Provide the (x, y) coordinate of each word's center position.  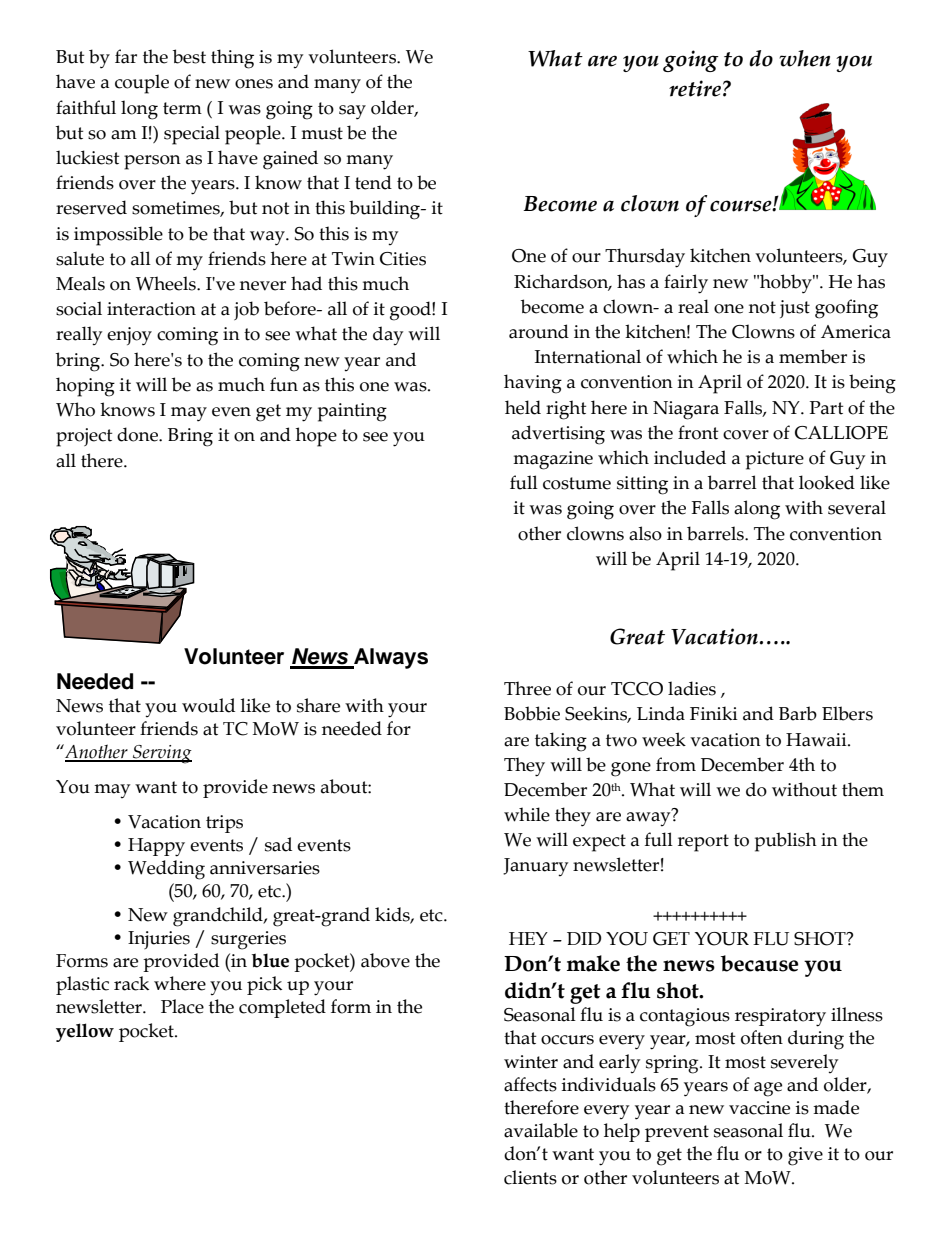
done (138, 434)
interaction (151, 309)
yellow (85, 1032)
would (208, 705)
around (539, 331)
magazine (553, 460)
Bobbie (532, 713)
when (805, 58)
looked (827, 482)
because (760, 963)
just (795, 309)
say (352, 112)
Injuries (159, 940)
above (385, 960)
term (182, 108)
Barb (798, 713)
